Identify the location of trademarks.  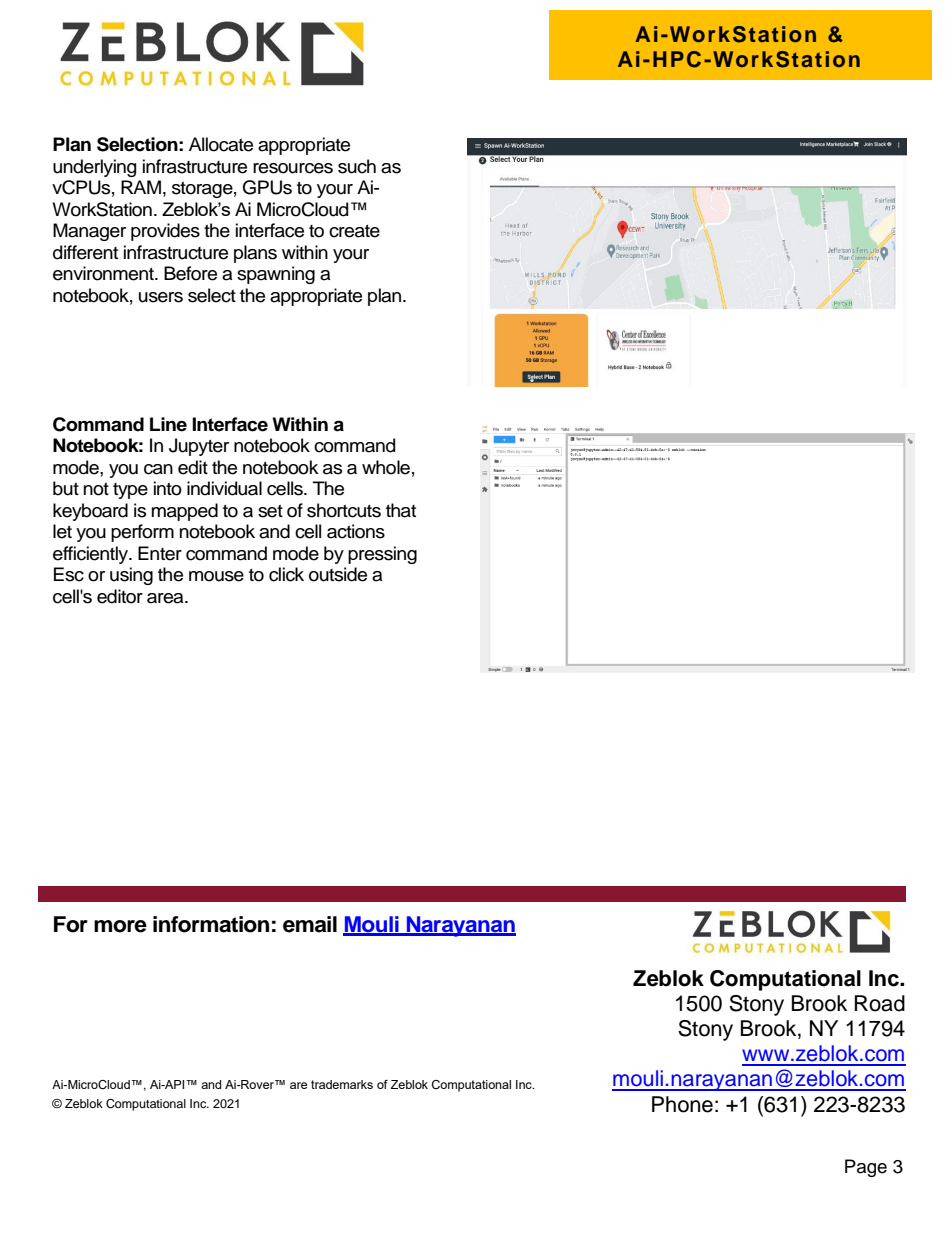
(342, 1084).
